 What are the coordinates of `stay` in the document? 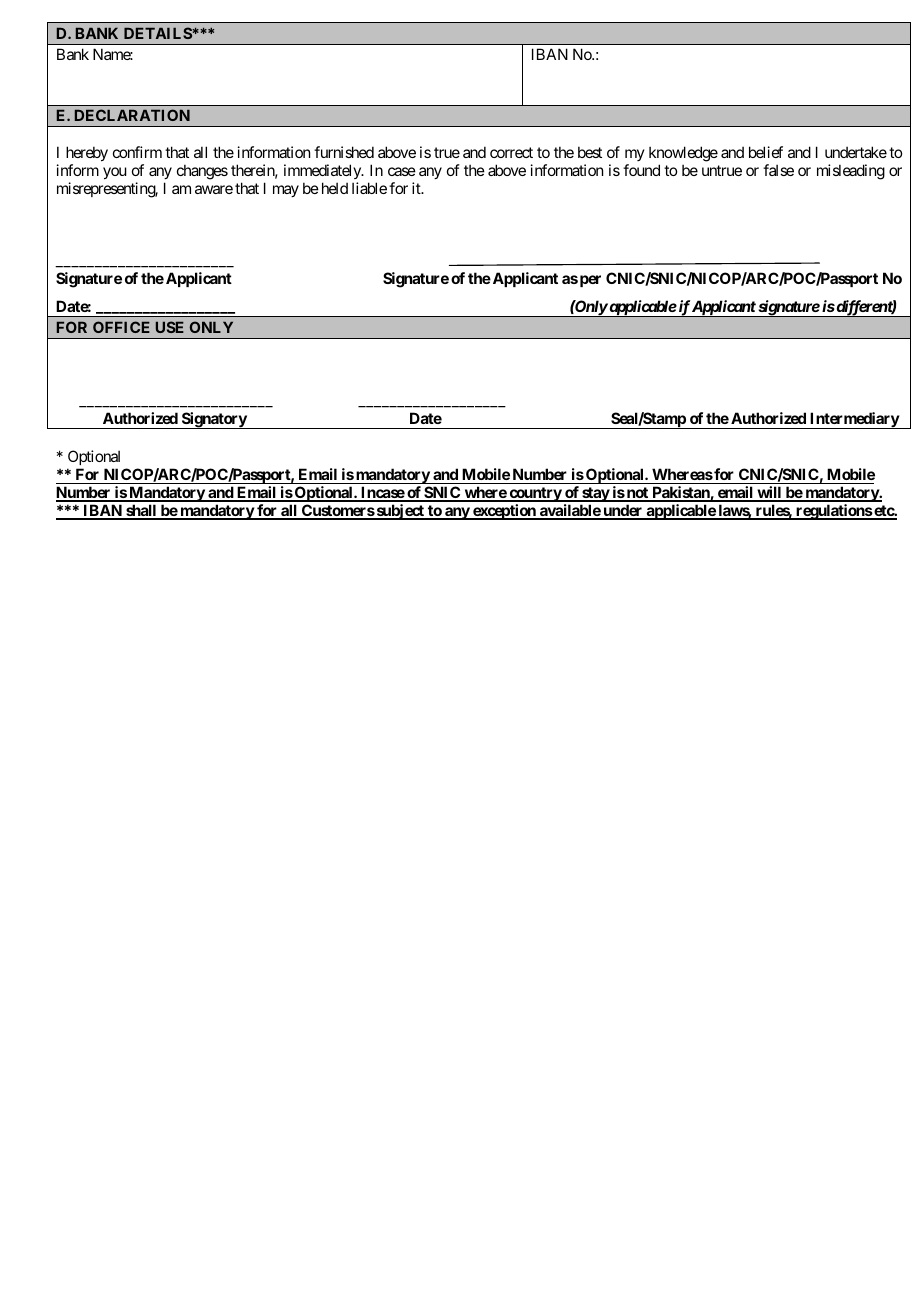 It's located at (595, 494).
